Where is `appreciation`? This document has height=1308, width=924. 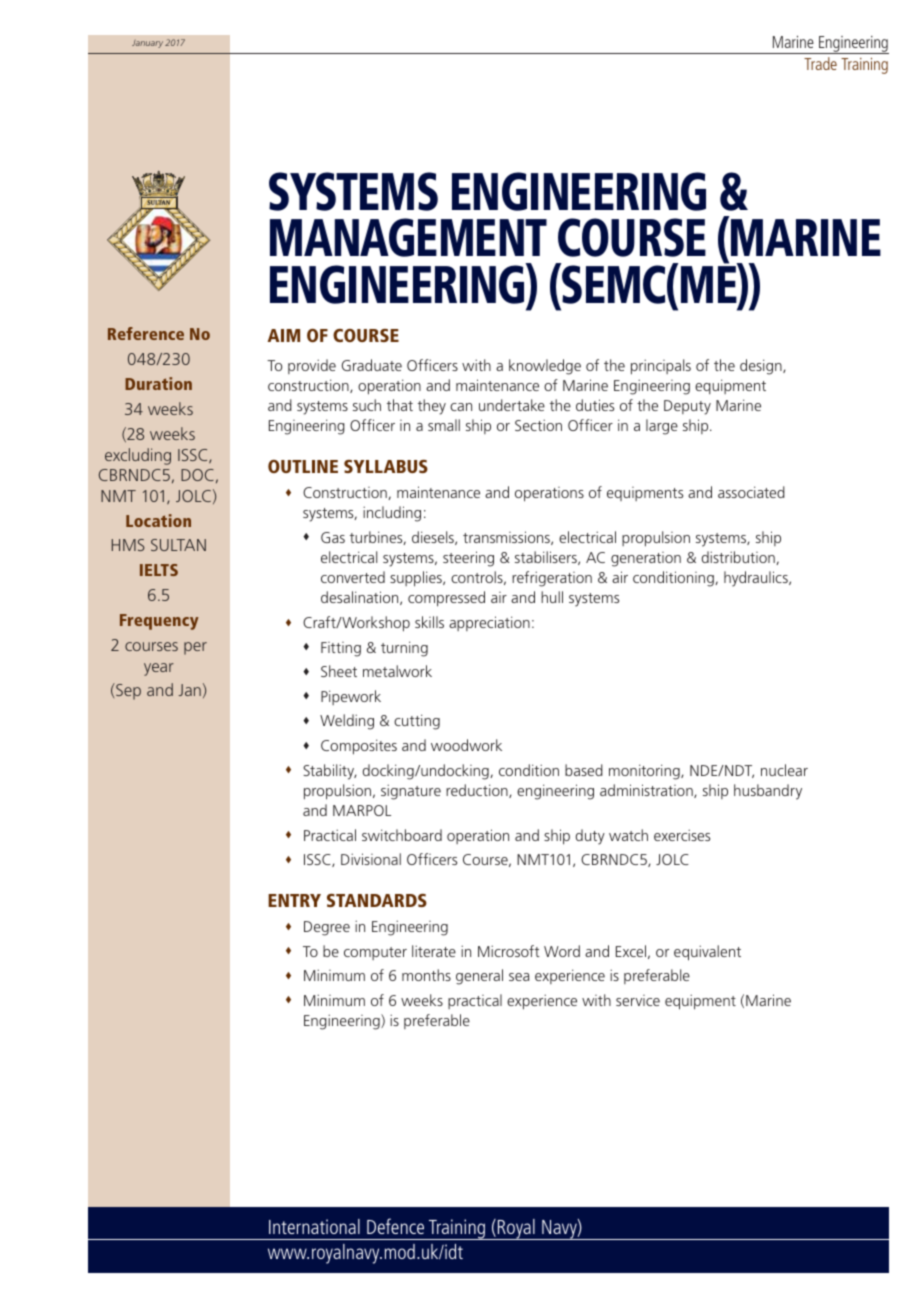
appreciation is located at coordinates (489, 623).
